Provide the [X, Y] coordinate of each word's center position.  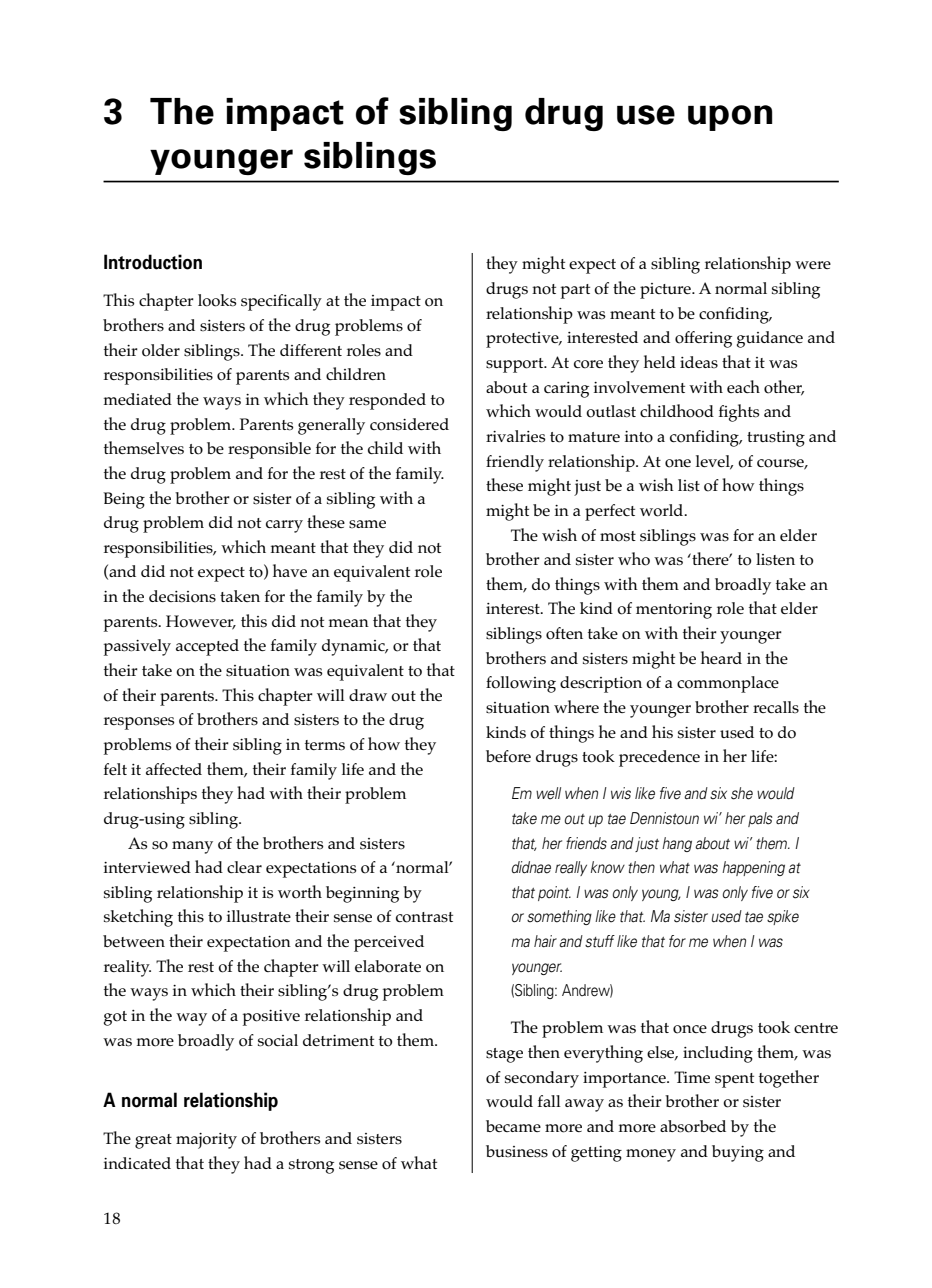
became [513, 1126]
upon [730, 118]
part [575, 291]
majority [206, 1141]
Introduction [153, 262]
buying [738, 1153]
